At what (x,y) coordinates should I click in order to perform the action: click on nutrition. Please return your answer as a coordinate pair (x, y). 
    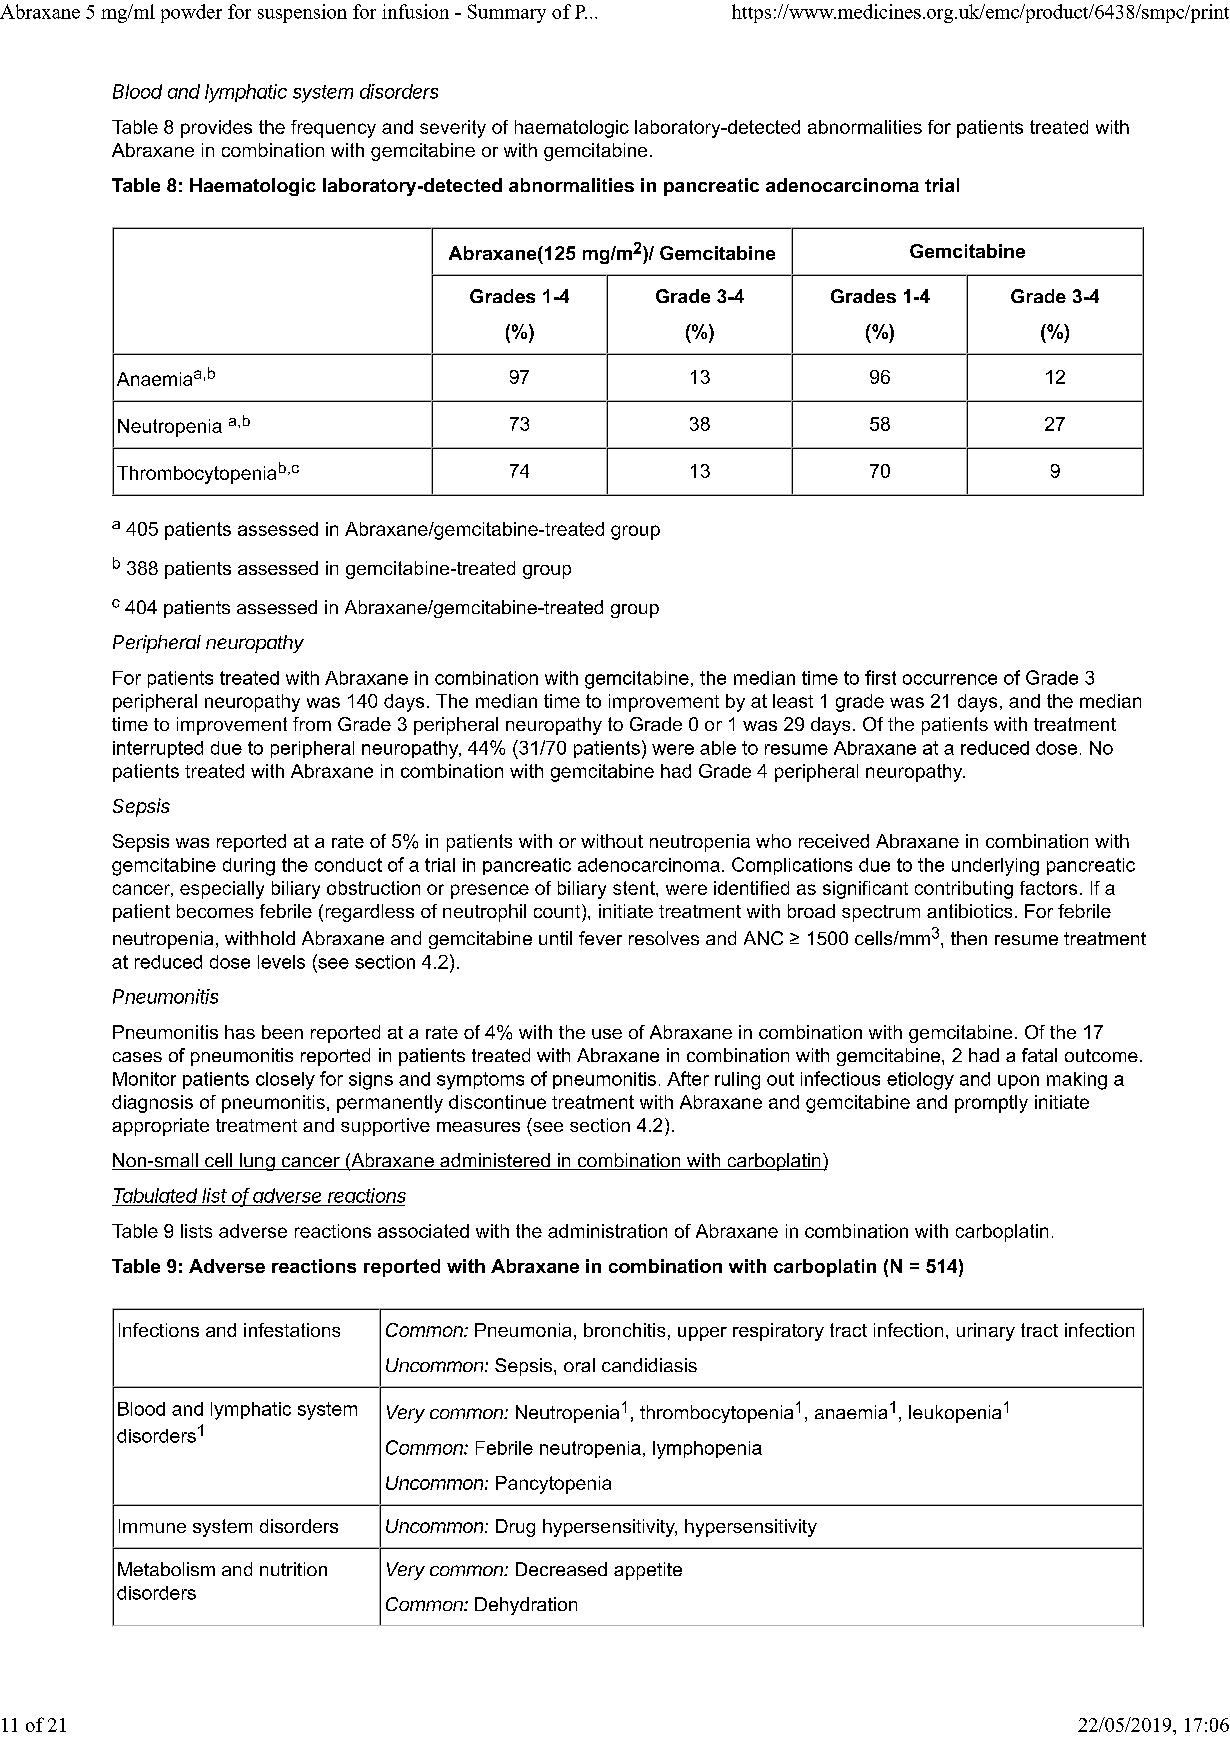
    Looking at the image, I should click on (293, 1569).
